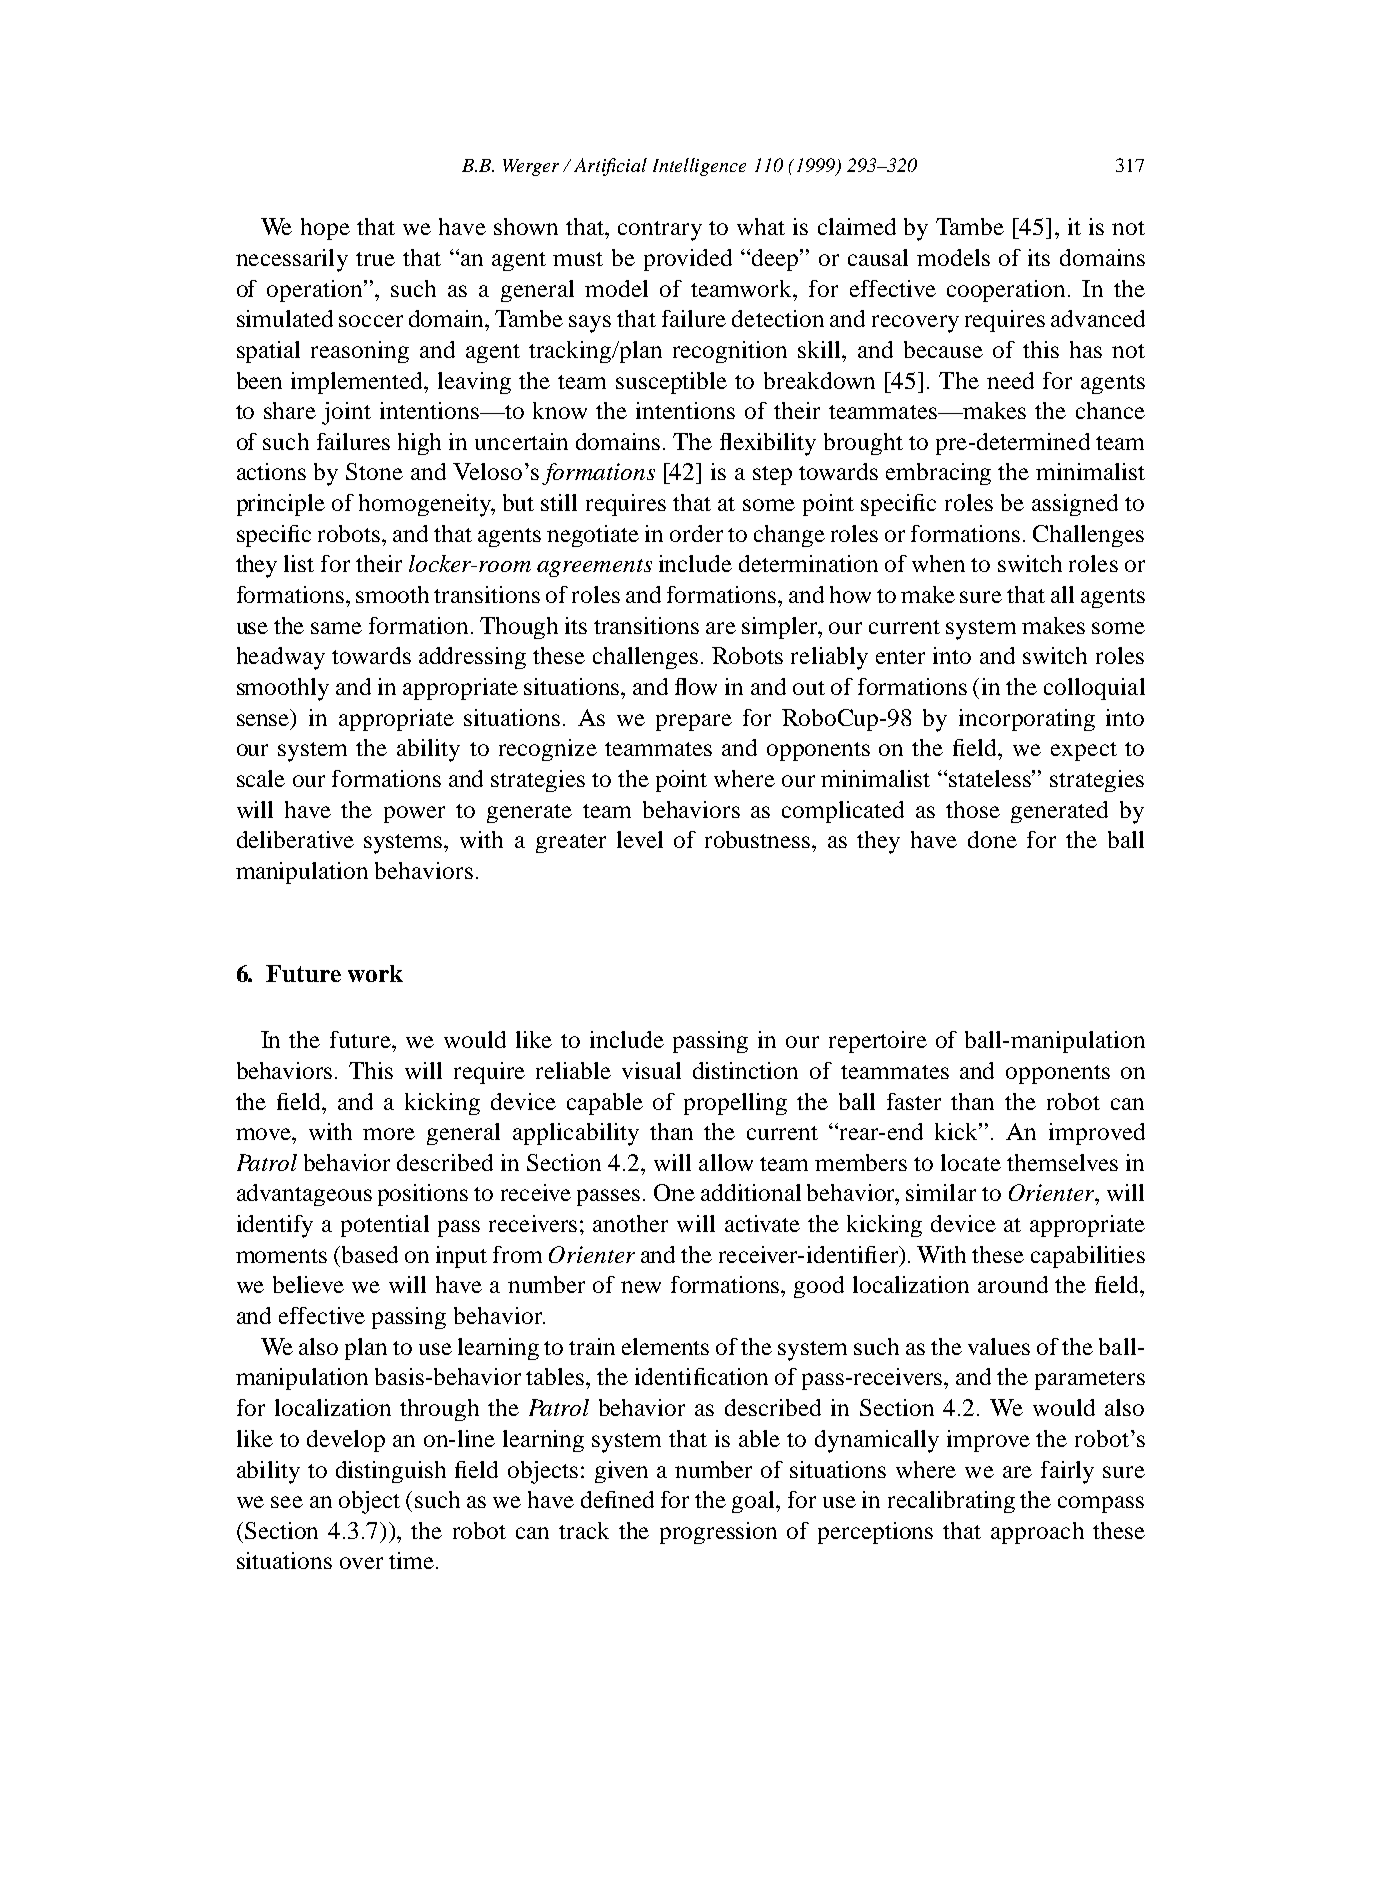 The height and width of the image is (1887, 1377). I want to click on causal, so click(878, 257).
